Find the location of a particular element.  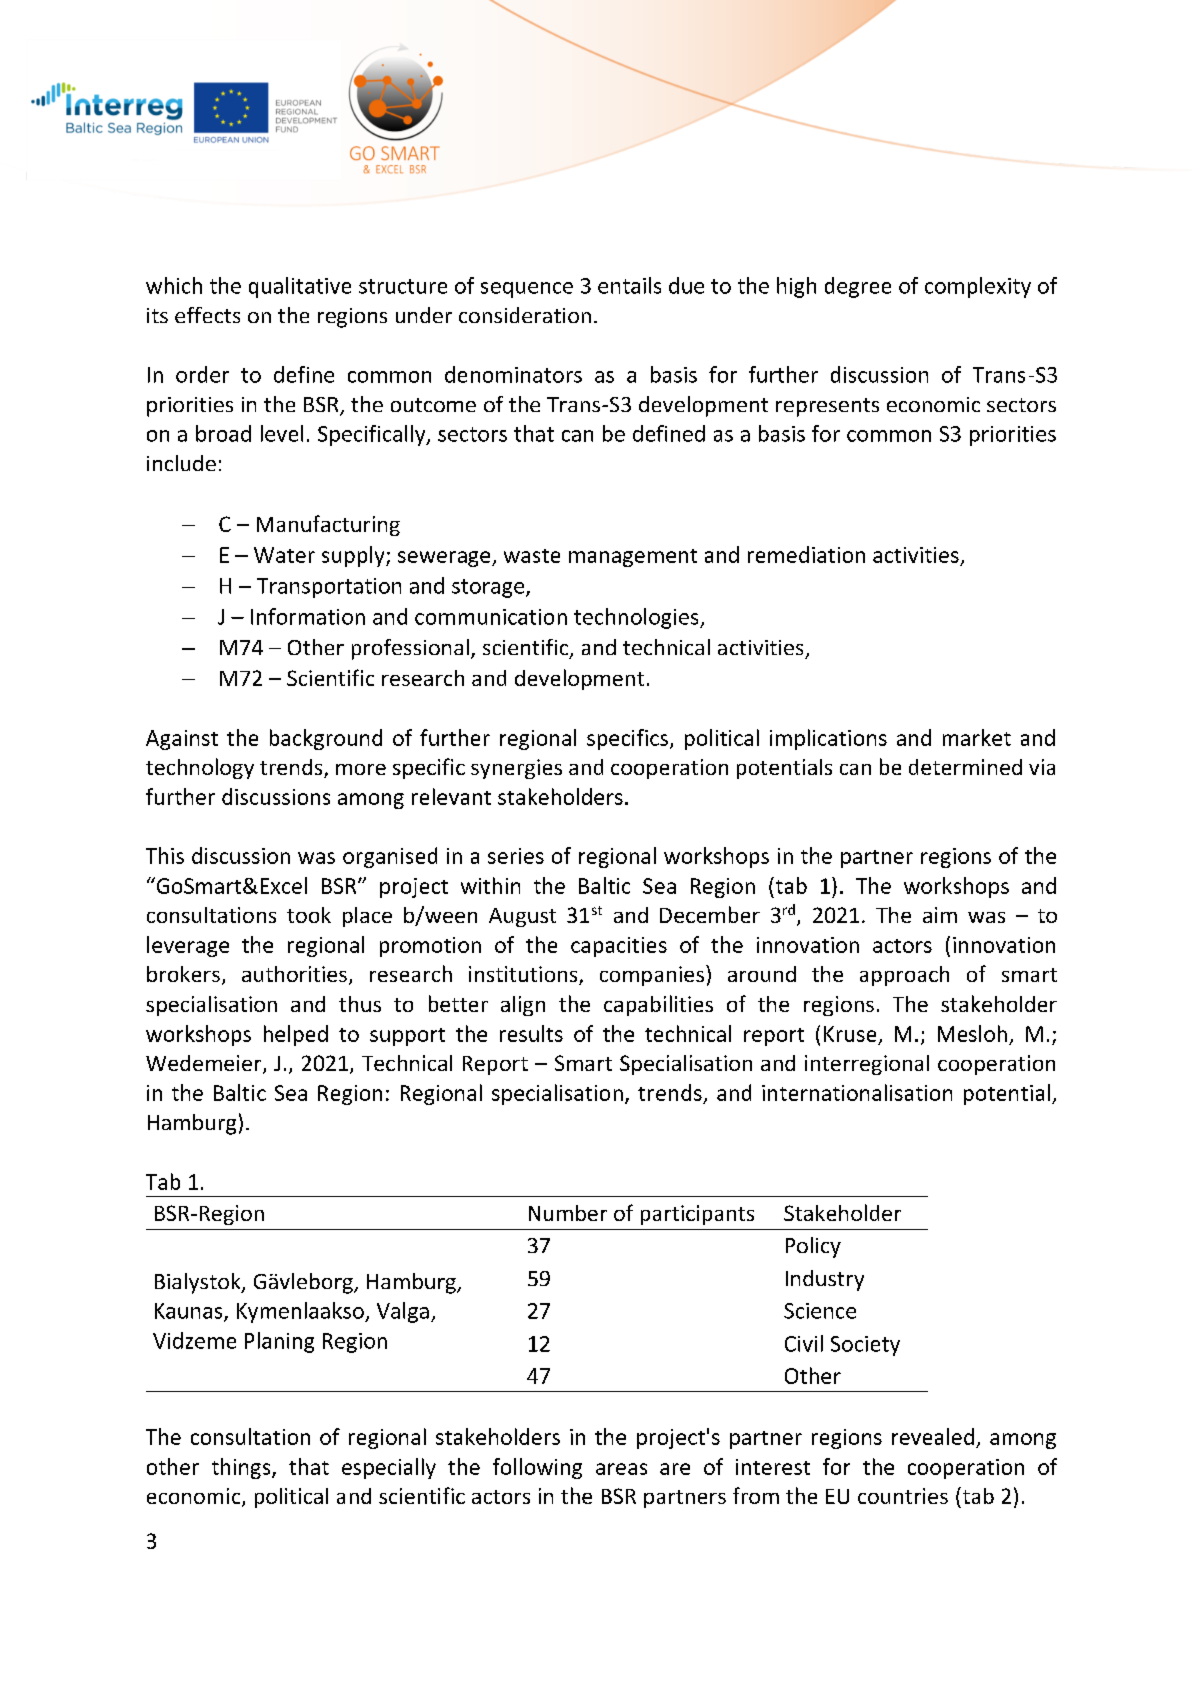

things is located at coordinates (242, 1468).
